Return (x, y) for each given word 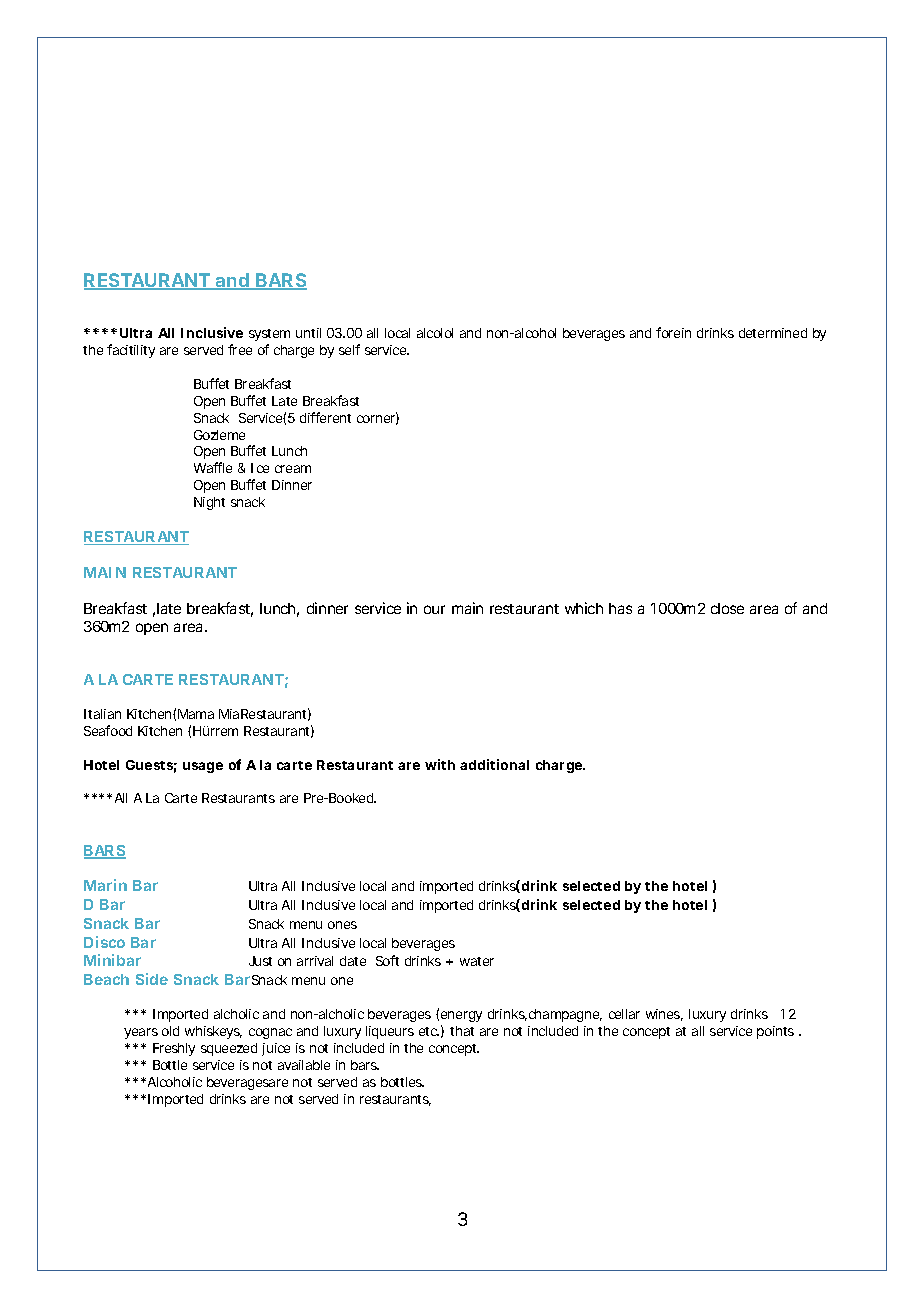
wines (664, 1015)
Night (209, 503)
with (440, 764)
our (434, 609)
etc (429, 1031)
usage (203, 767)
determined (773, 333)
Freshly (174, 1049)
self (349, 349)
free (240, 349)
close (727, 608)
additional (494, 764)
